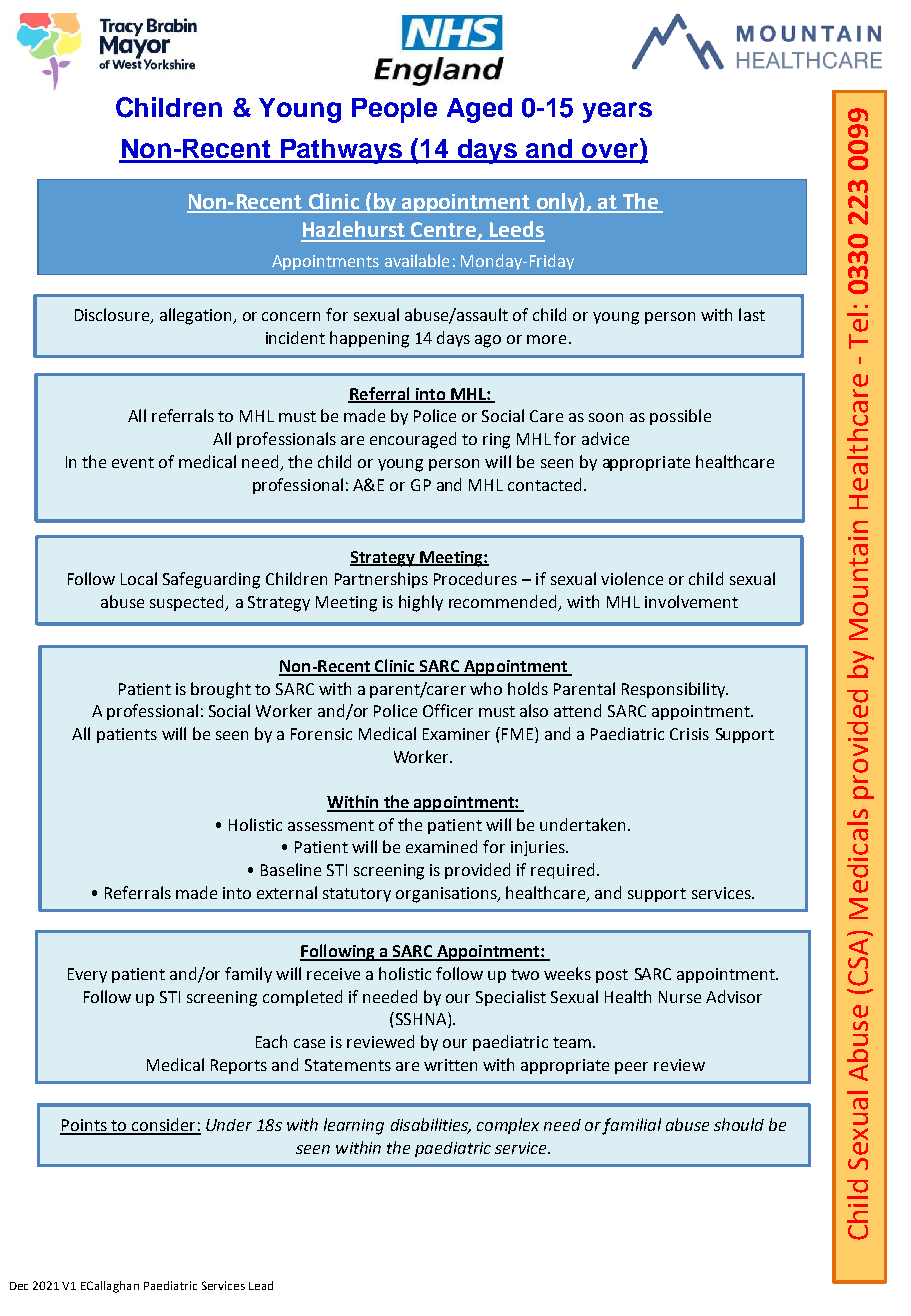 The height and width of the image is (1316, 911). What do you see at coordinates (113, 316) in the image?
I see `Disclosure` at bounding box center [113, 316].
